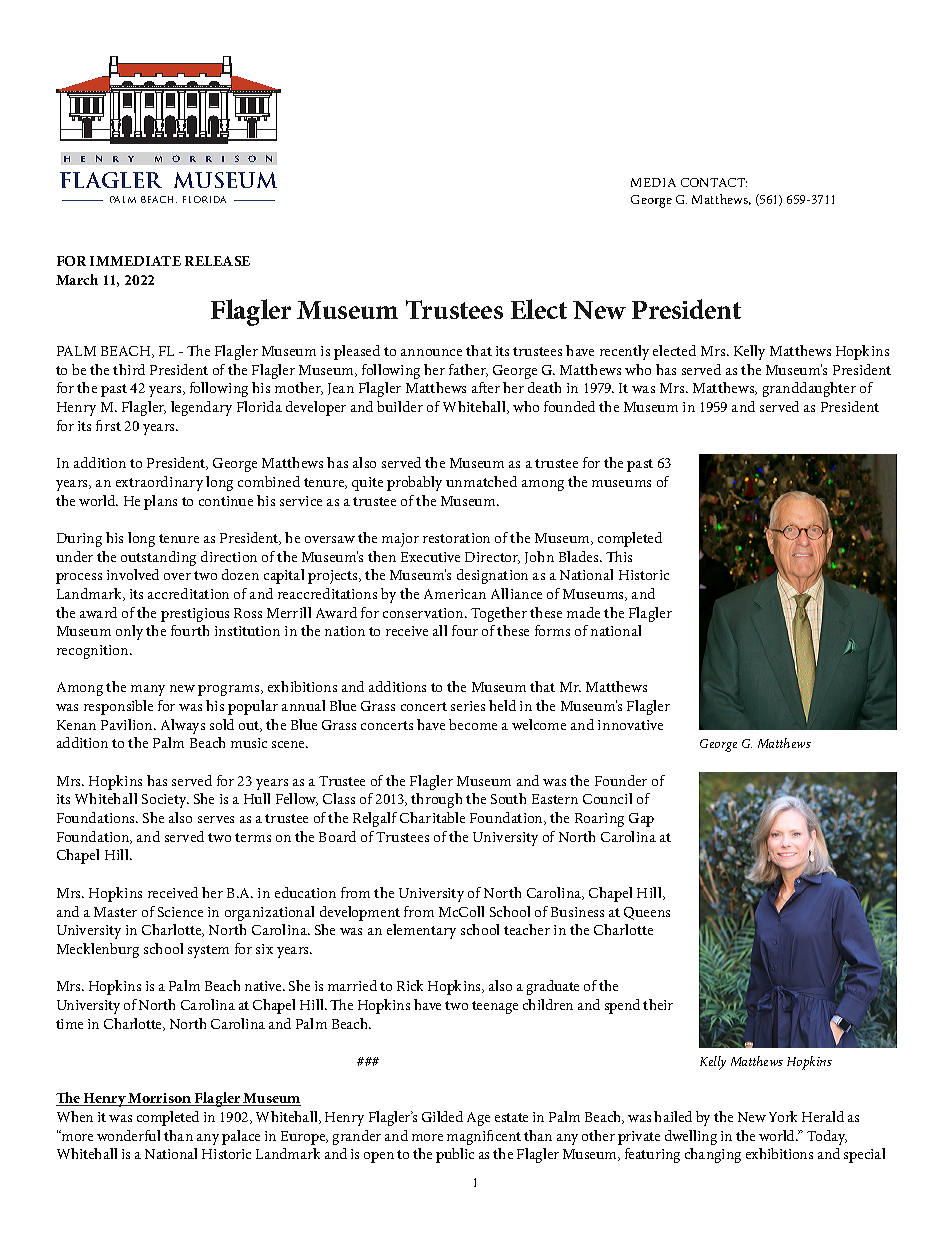  Describe the element at coordinates (714, 182) in the screenshot. I see `CONTACT` at that location.
